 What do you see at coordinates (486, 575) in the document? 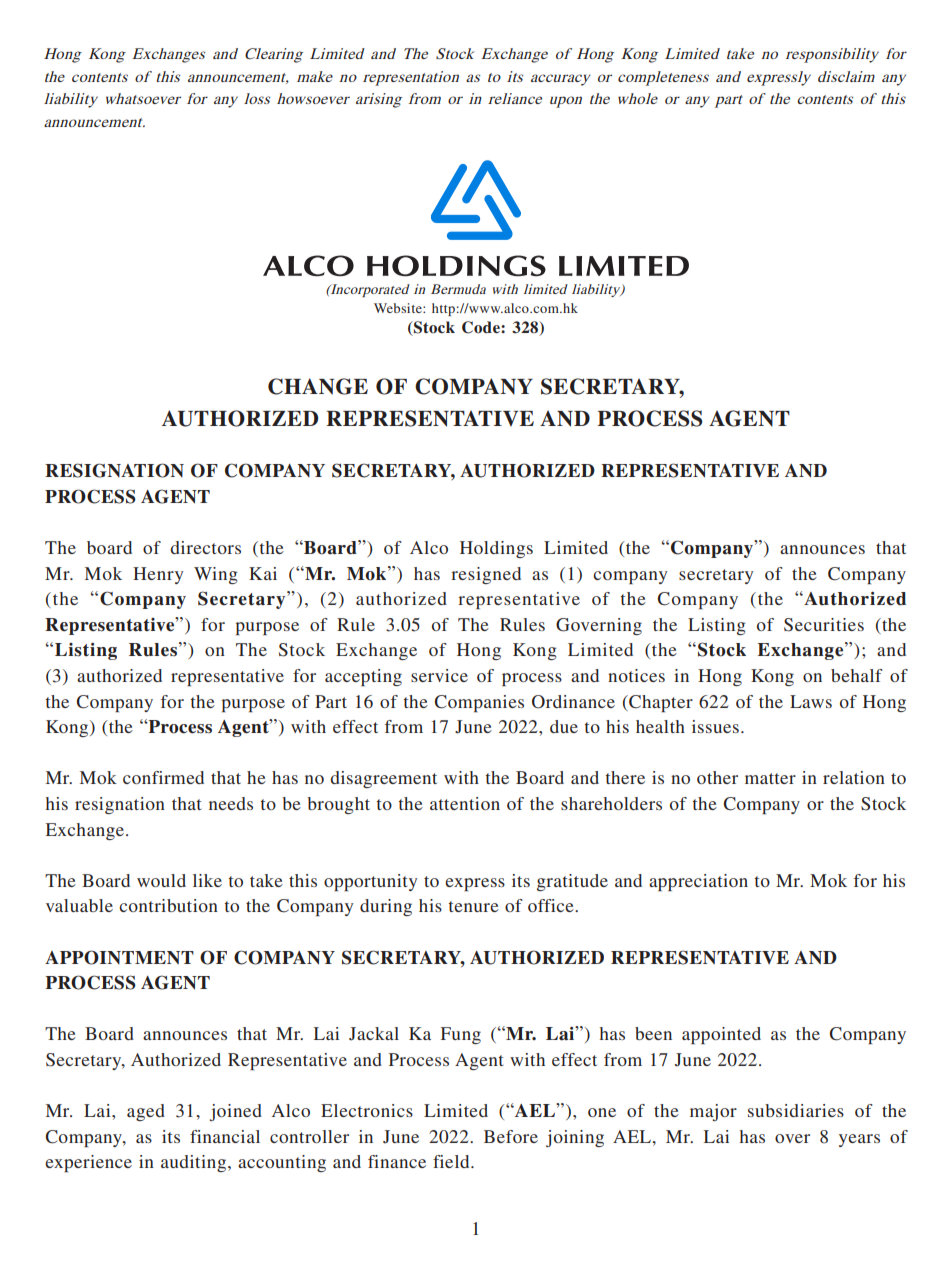
I see `resigned` at bounding box center [486, 575].
